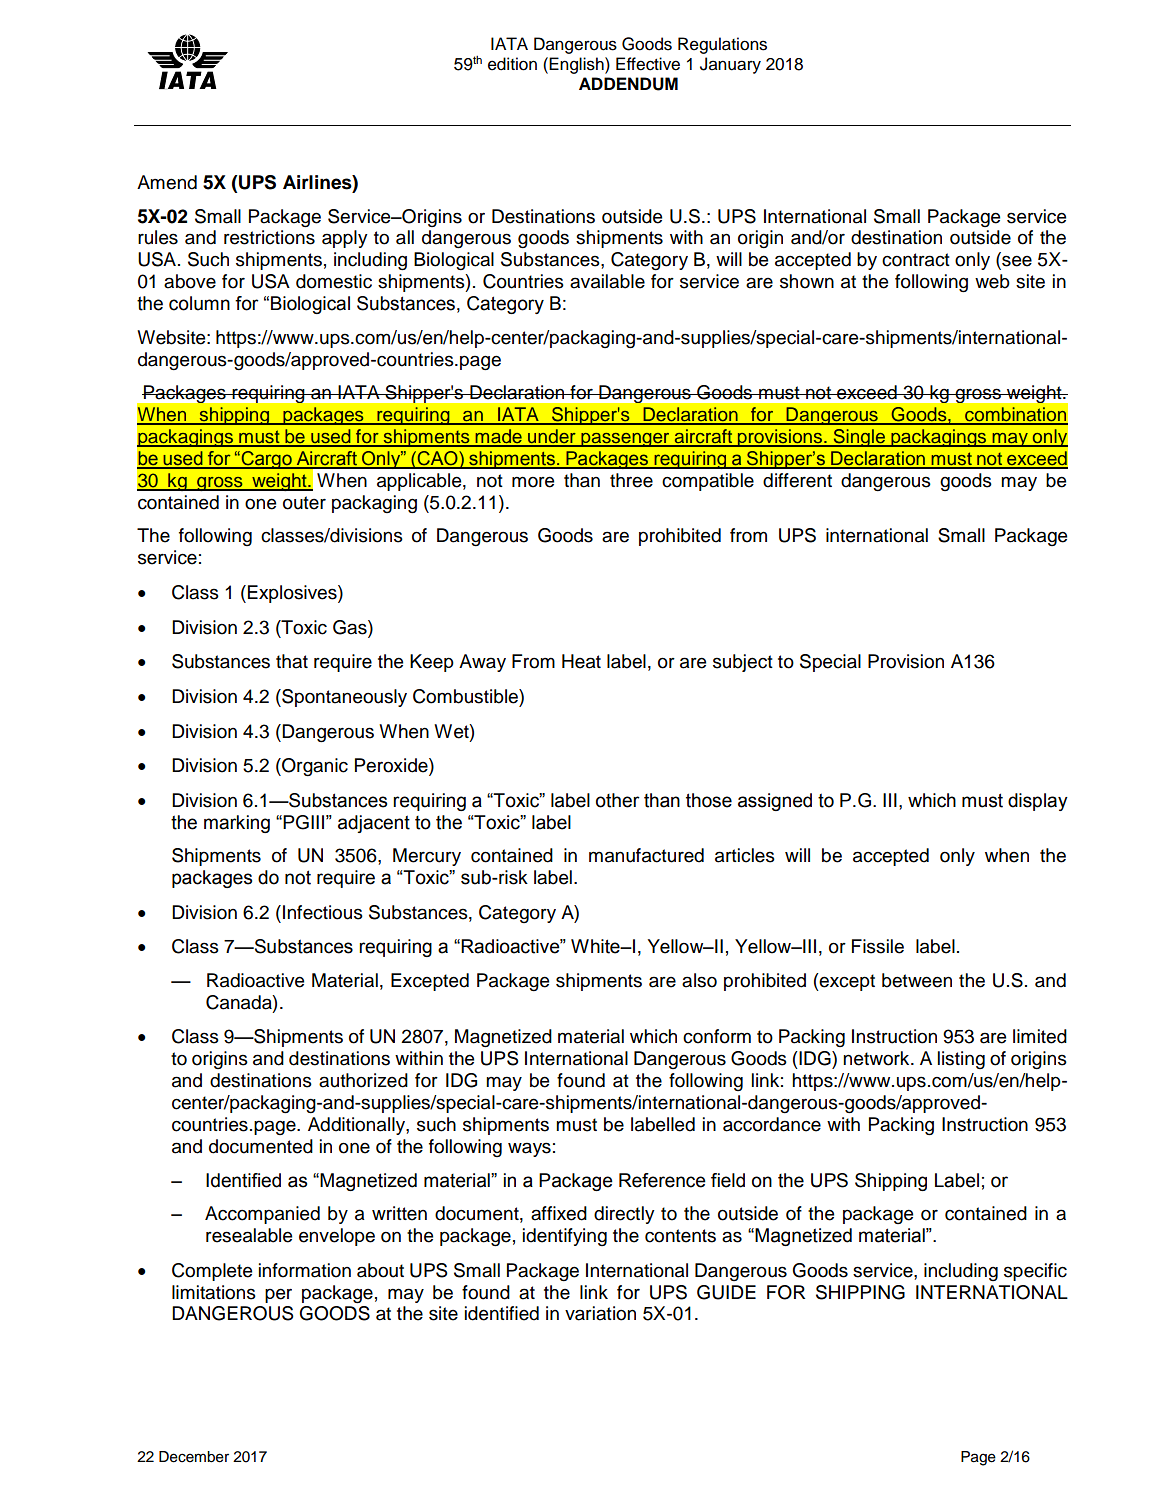  Describe the element at coordinates (314, 767) in the image. I see `Organic` at that location.
